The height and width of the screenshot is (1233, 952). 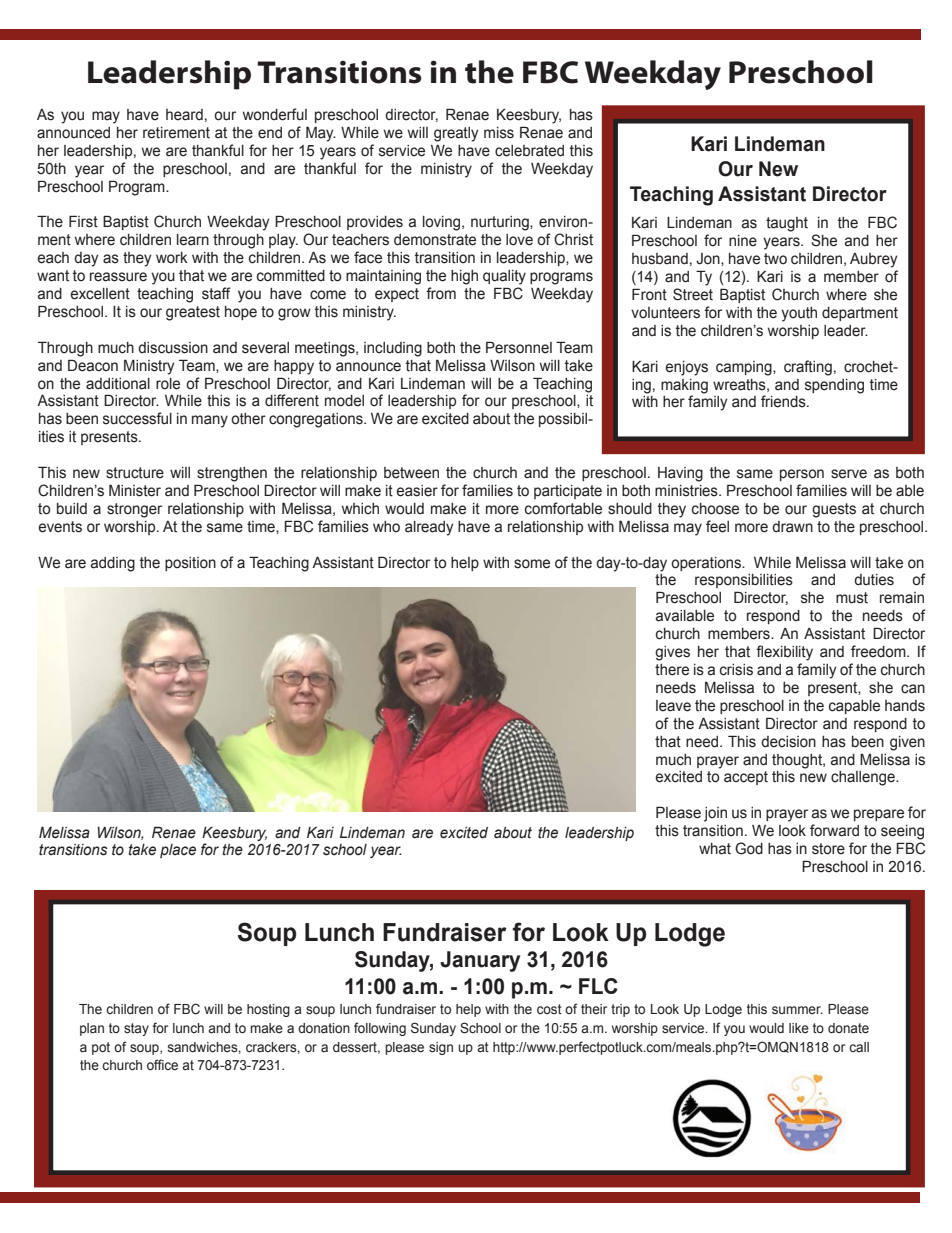 What do you see at coordinates (184, 115) in the screenshot?
I see `heard` at bounding box center [184, 115].
